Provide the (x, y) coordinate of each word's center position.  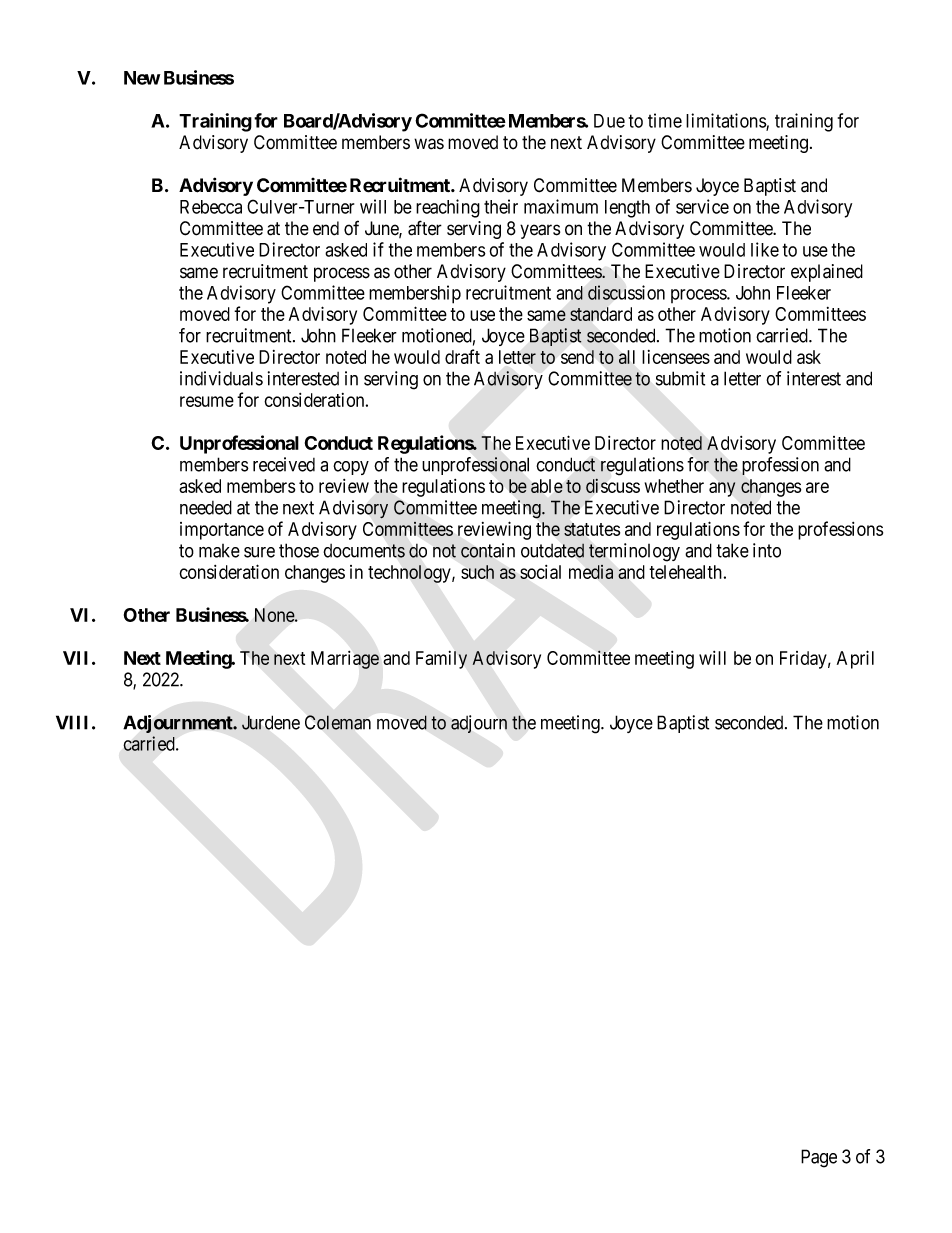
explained (827, 273)
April (855, 659)
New (142, 78)
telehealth (685, 572)
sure (259, 552)
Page (819, 1158)
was (429, 144)
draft (462, 356)
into (767, 550)
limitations (726, 121)
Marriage (345, 660)
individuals (221, 378)
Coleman (338, 722)
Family (441, 660)
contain (488, 550)
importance (222, 531)
